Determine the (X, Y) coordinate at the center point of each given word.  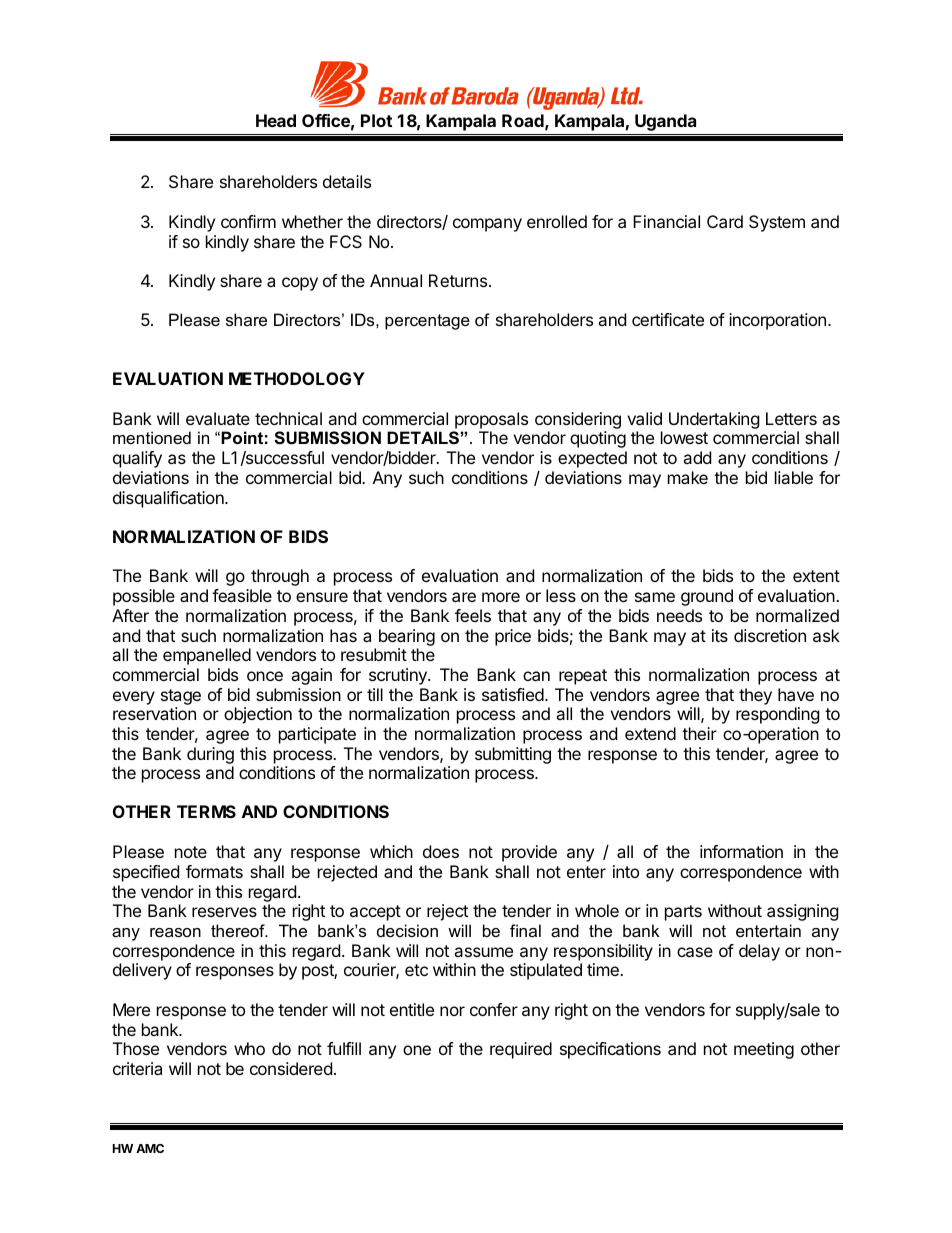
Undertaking (714, 420)
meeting (764, 1050)
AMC (150, 1148)
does (441, 851)
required (521, 1050)
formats (214, 871)
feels (473, 615)
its (720, 635)
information (741, 851)
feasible (242, 595)
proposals (491, 420)
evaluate (218, 418)
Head (276, 120)
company (487, 225)
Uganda (665, 122)
